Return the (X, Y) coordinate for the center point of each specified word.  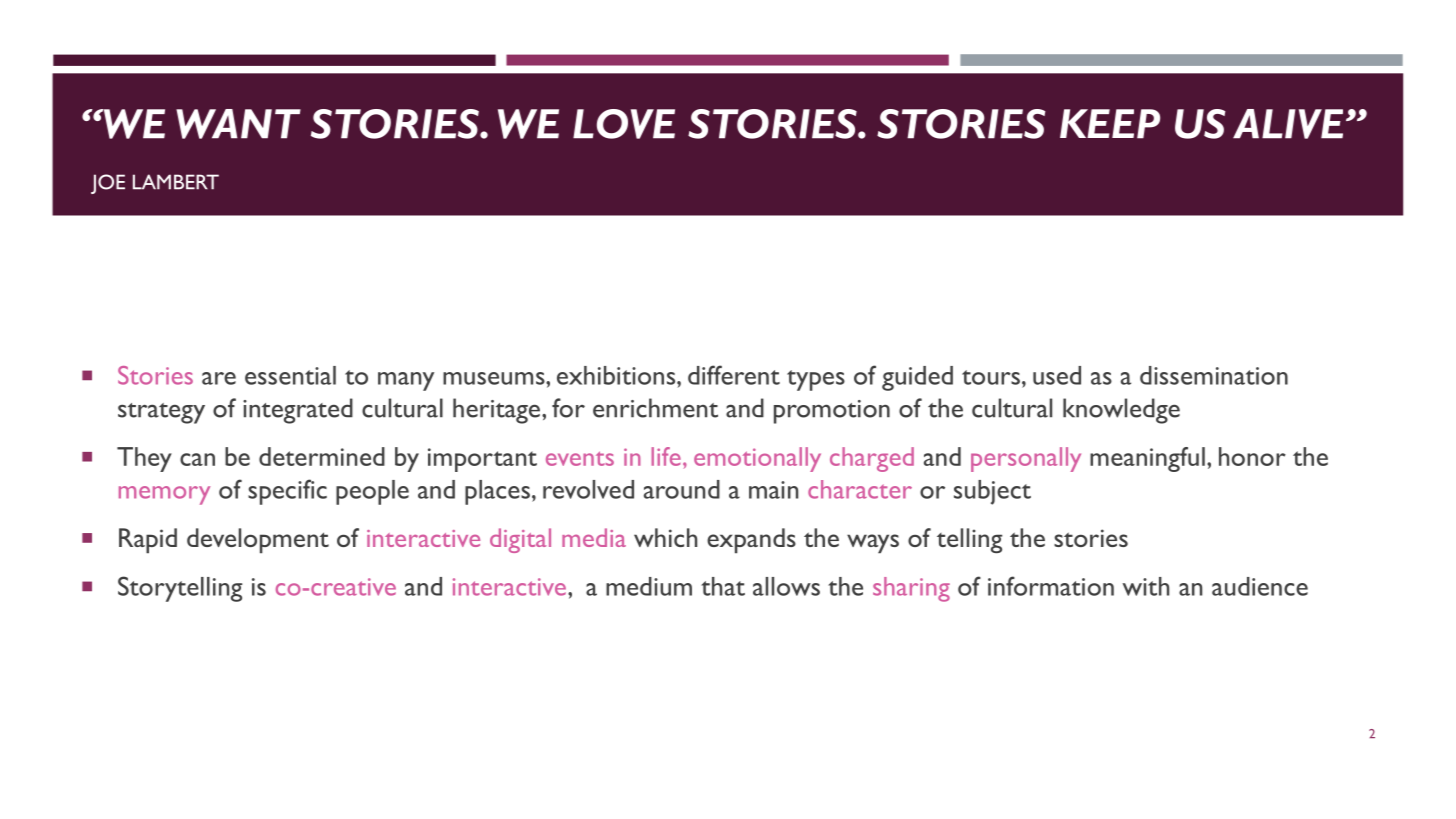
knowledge (1121, 411)
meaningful (1147, 459)
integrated (298, 411)
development (258, 541)
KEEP (1110, 124)
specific (287, 492)
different (734, 375)
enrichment (655, 408)
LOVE (624, 124)
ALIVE (1288, 124)
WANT (238, 124)
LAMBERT (176, 182)
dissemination (1214, 375)
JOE (108, 184)
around (682, 489)
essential (290, 375)
